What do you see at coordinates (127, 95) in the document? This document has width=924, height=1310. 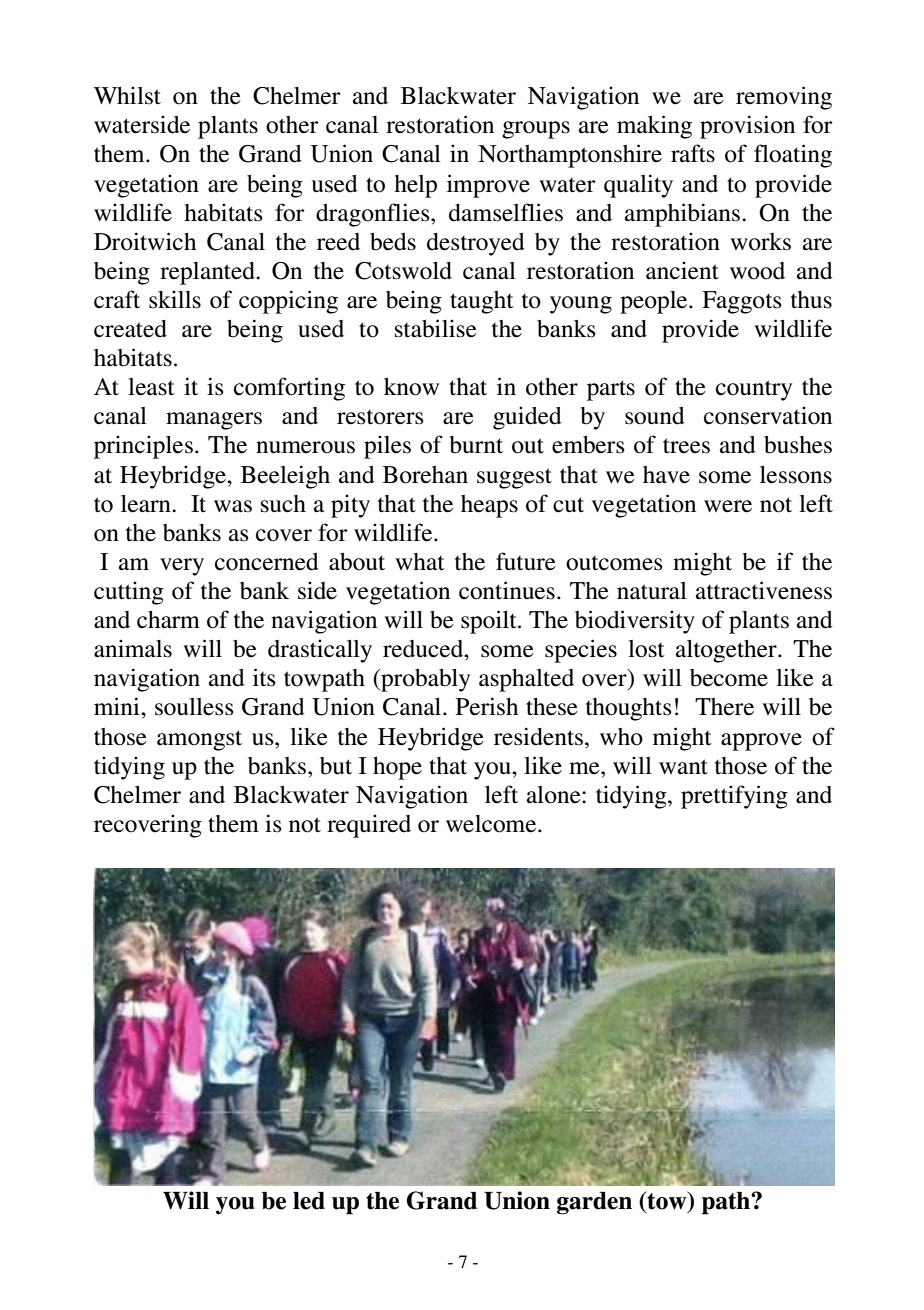 I see `Whilst` at bounding box center [127, 95].
